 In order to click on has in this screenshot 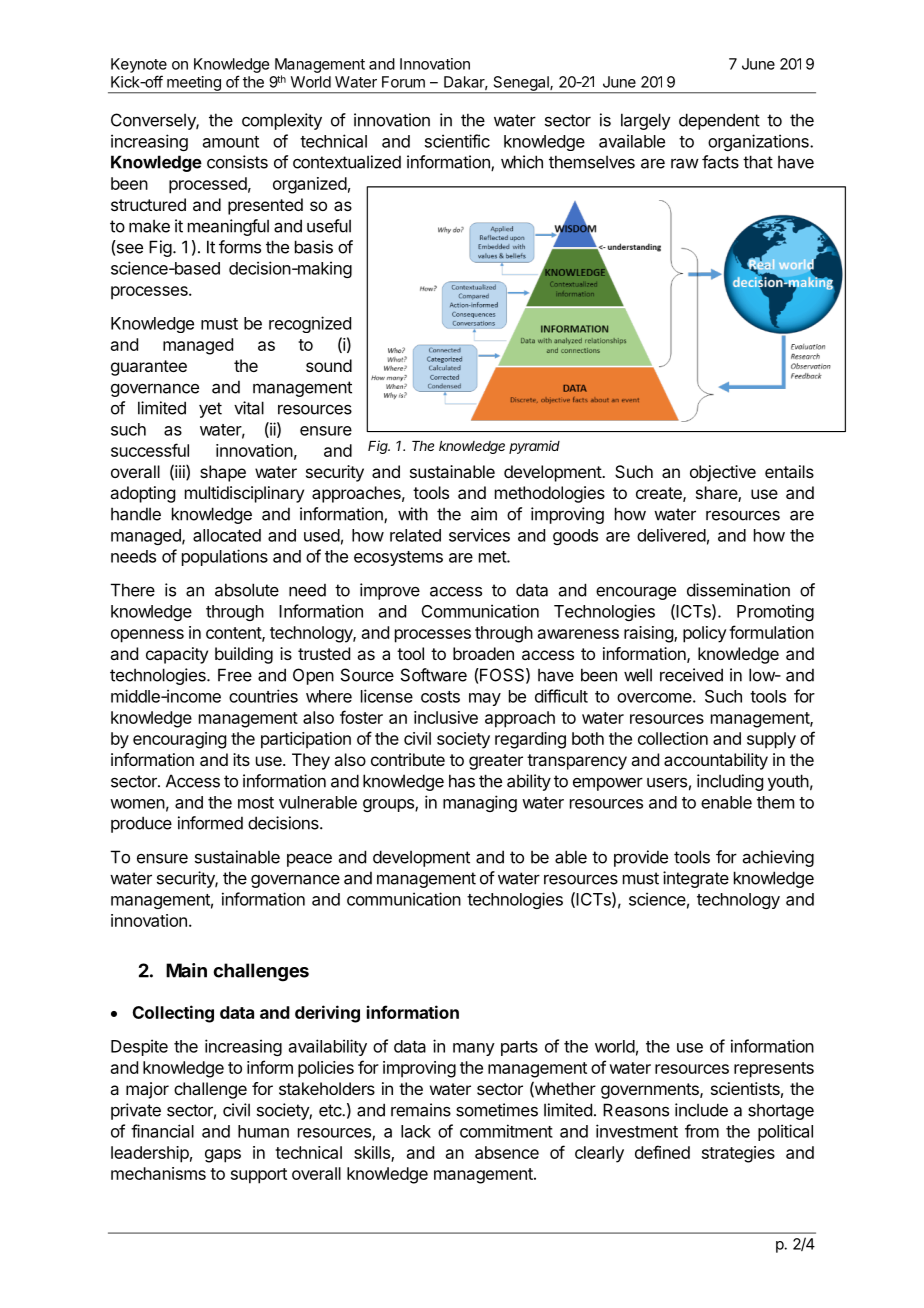, I will do `click(462, 781)`.
